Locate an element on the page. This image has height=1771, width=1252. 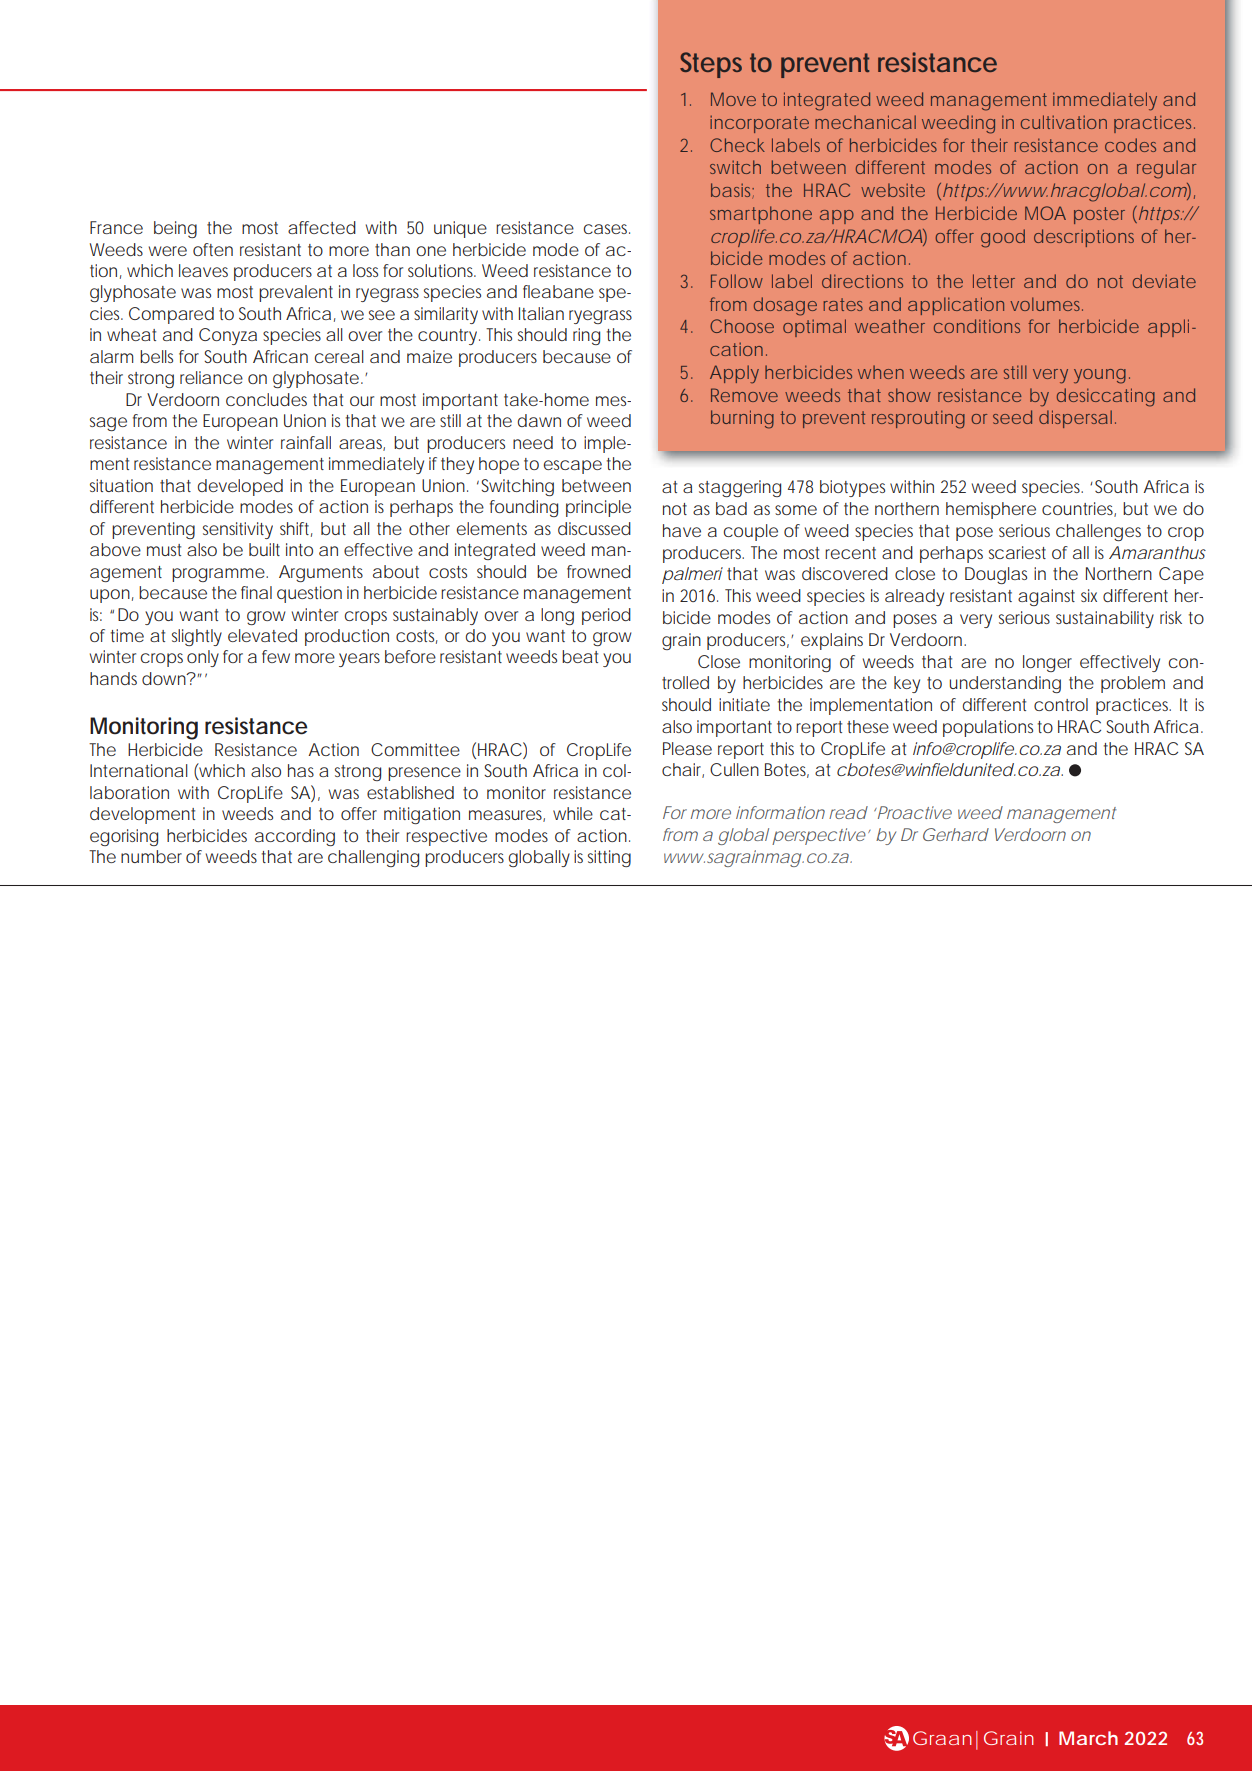
letter is located at coordinates (994, 281).
